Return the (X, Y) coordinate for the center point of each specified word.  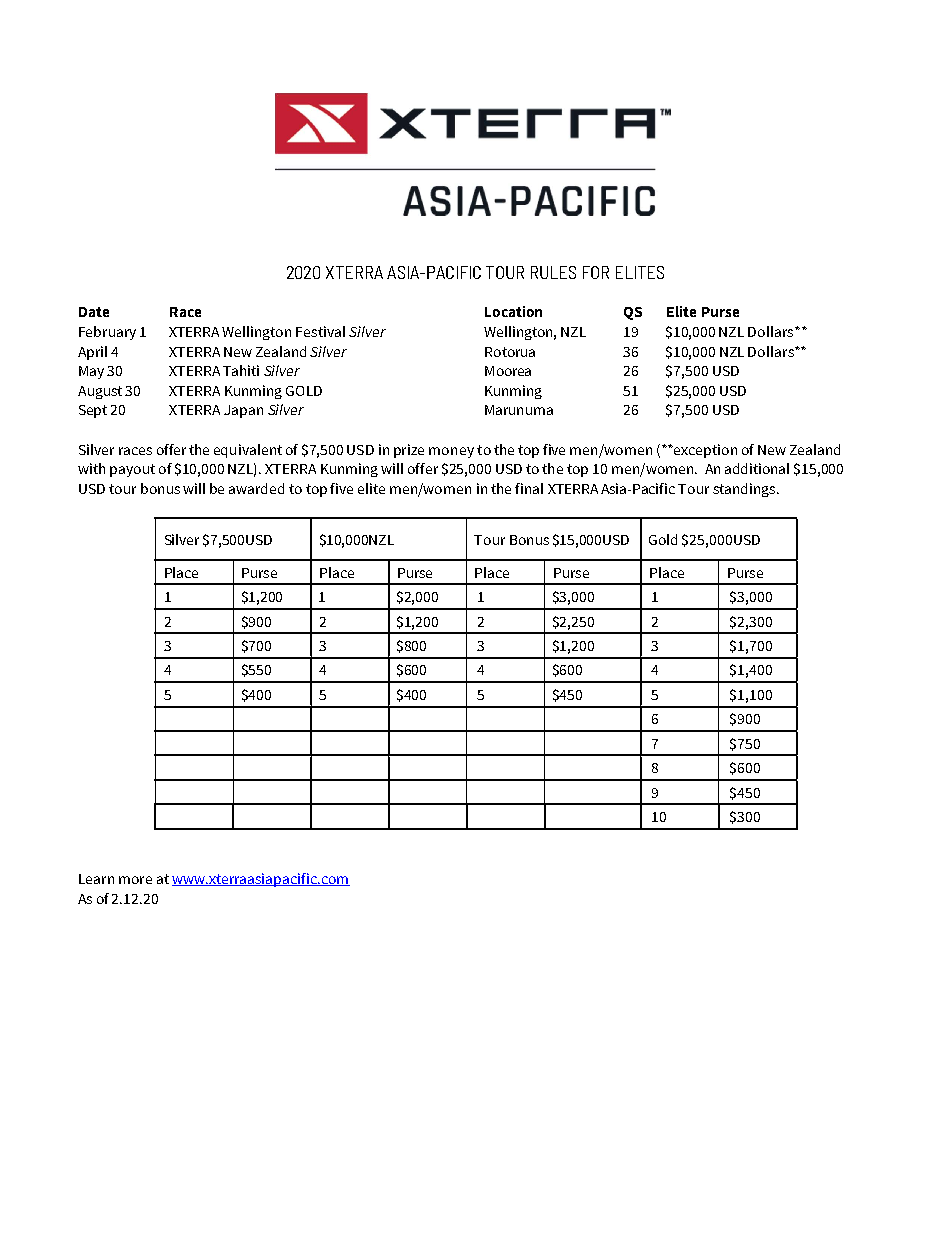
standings (745, 490)
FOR (596, 272)
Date (94, 312)
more (135, 880)
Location (513, 311)
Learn (96, 879)
